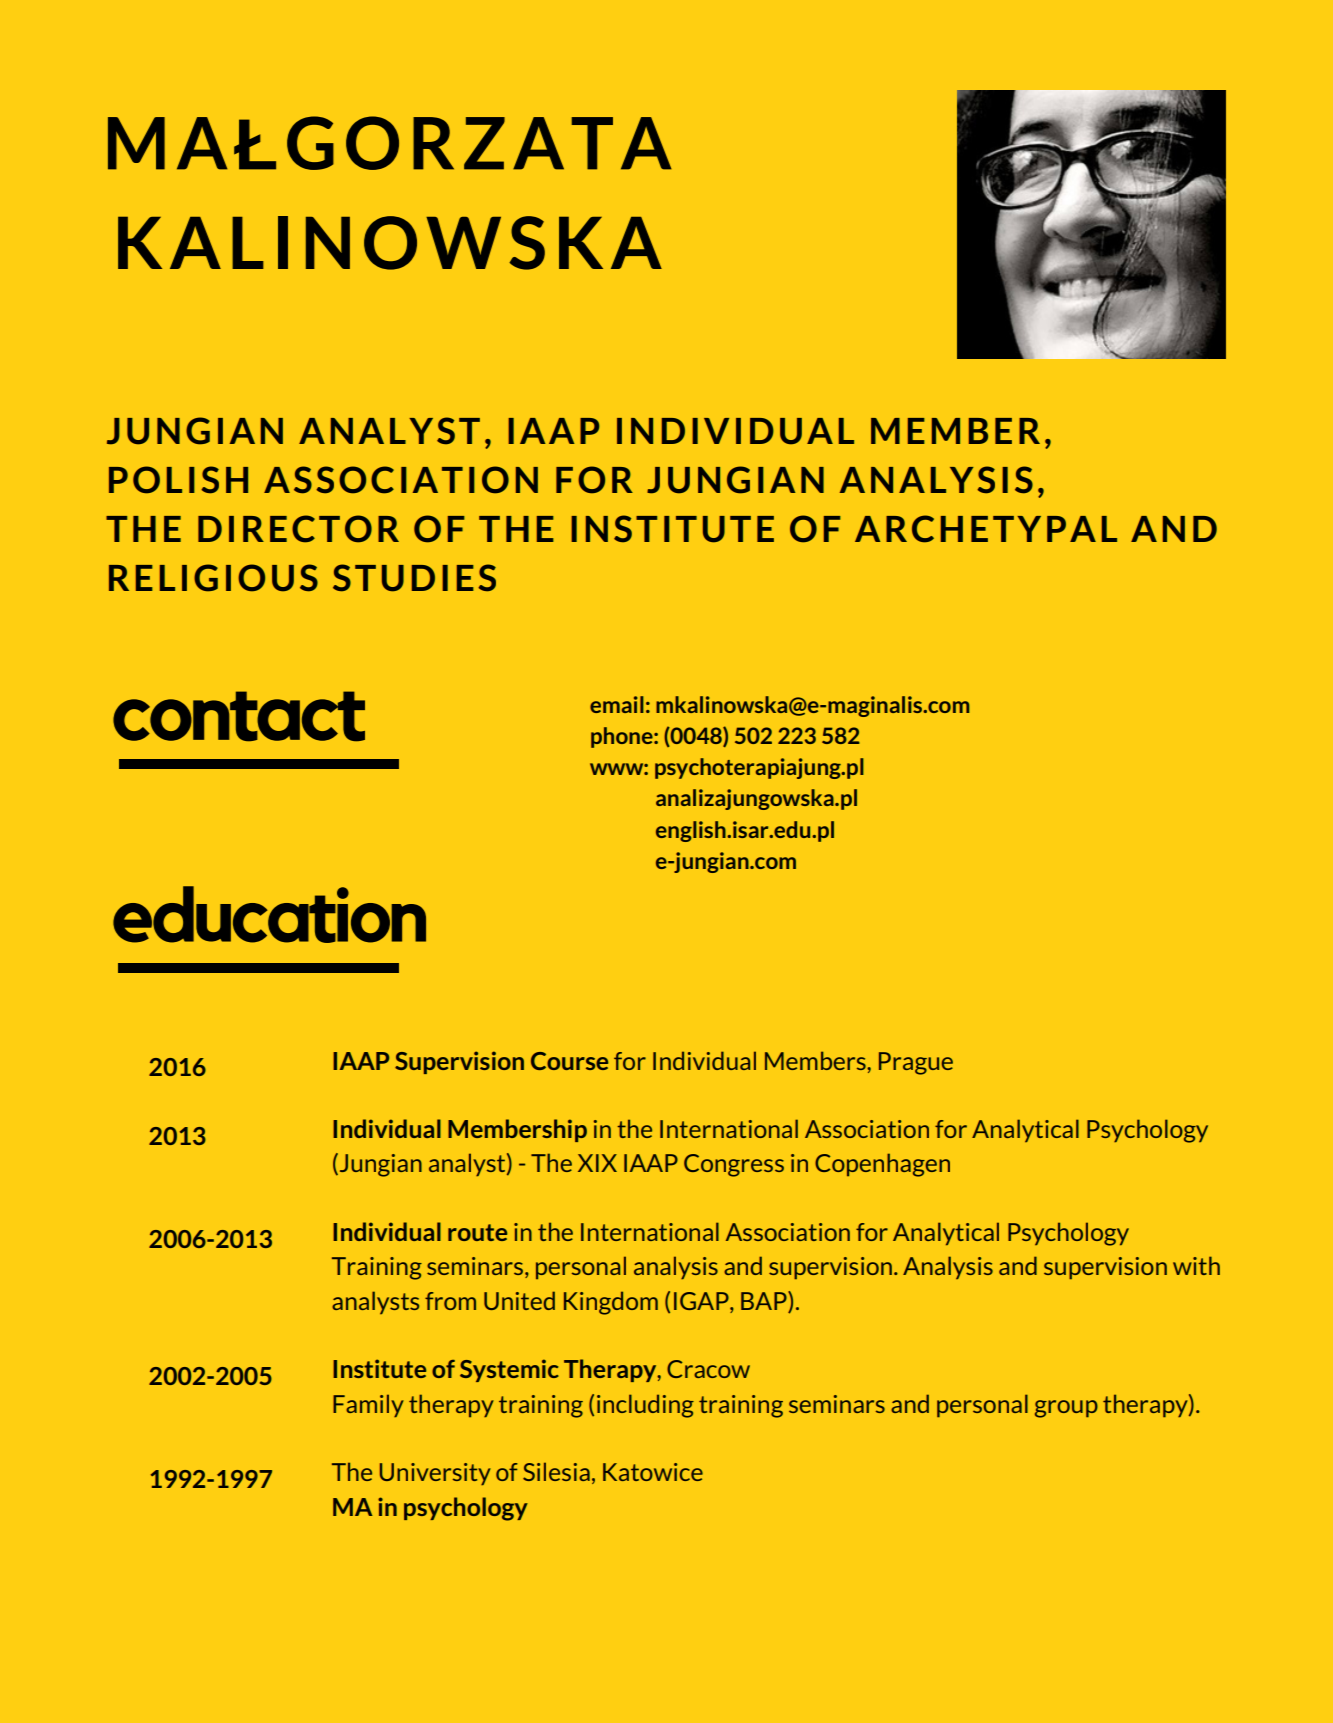 The width and height of the document is (1333, 1723). What do you see at coordinates (653, 1472) in the document?
I see `Katowice` at bounding box center [653, 1472].
